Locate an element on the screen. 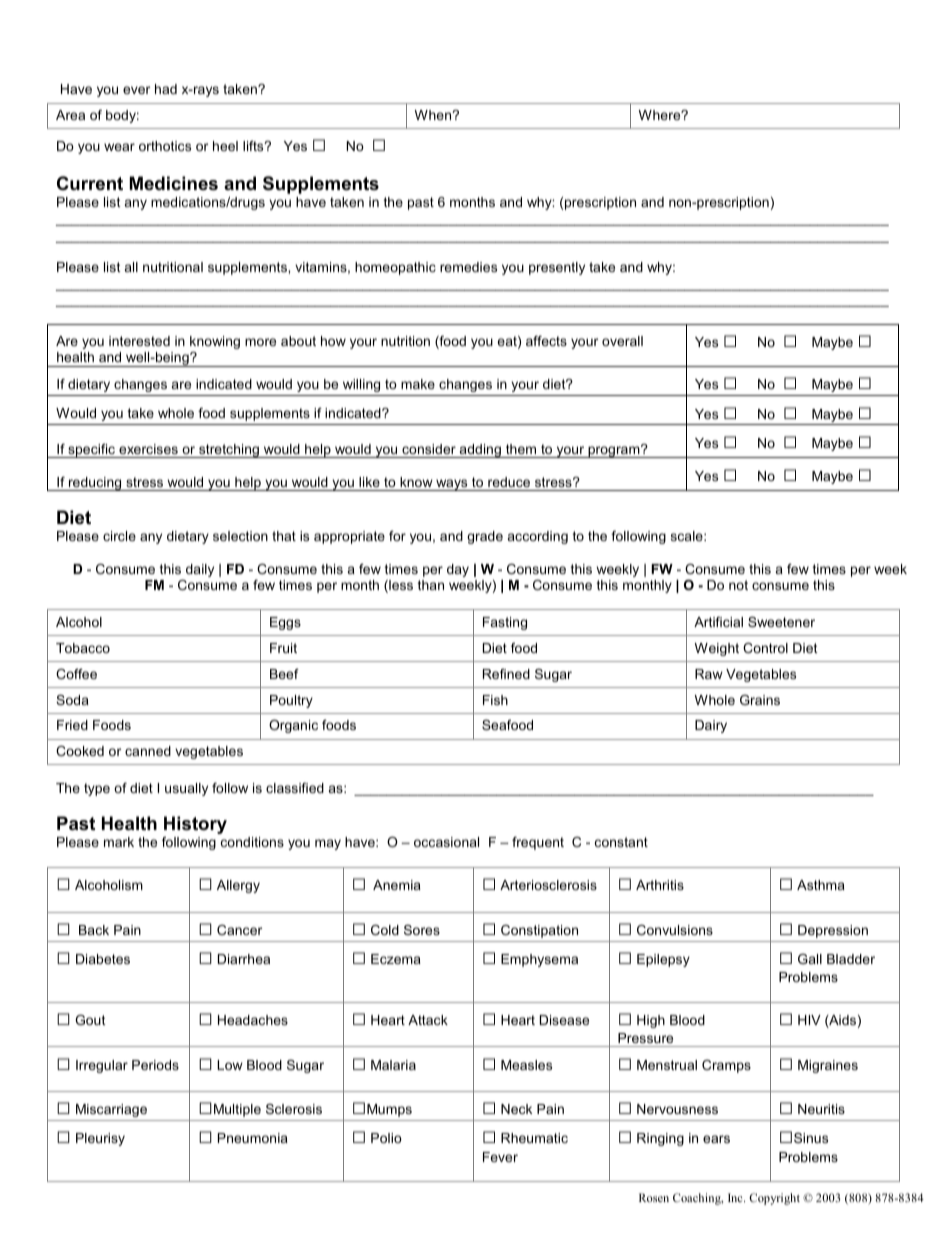 The image size is (952, 1233). Sores is located at coordinates (422, 930).
